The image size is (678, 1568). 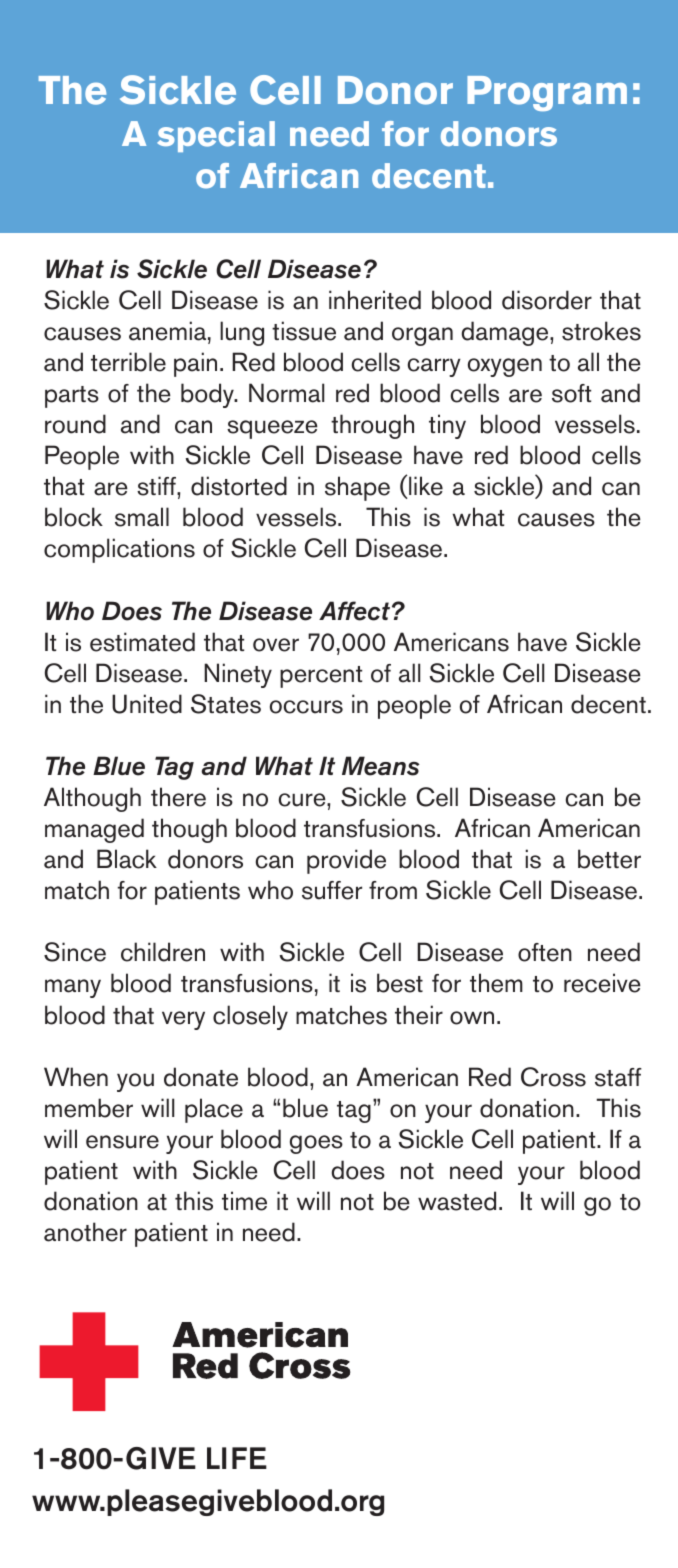 I want to click on Program, so click(x=547, y=93).
